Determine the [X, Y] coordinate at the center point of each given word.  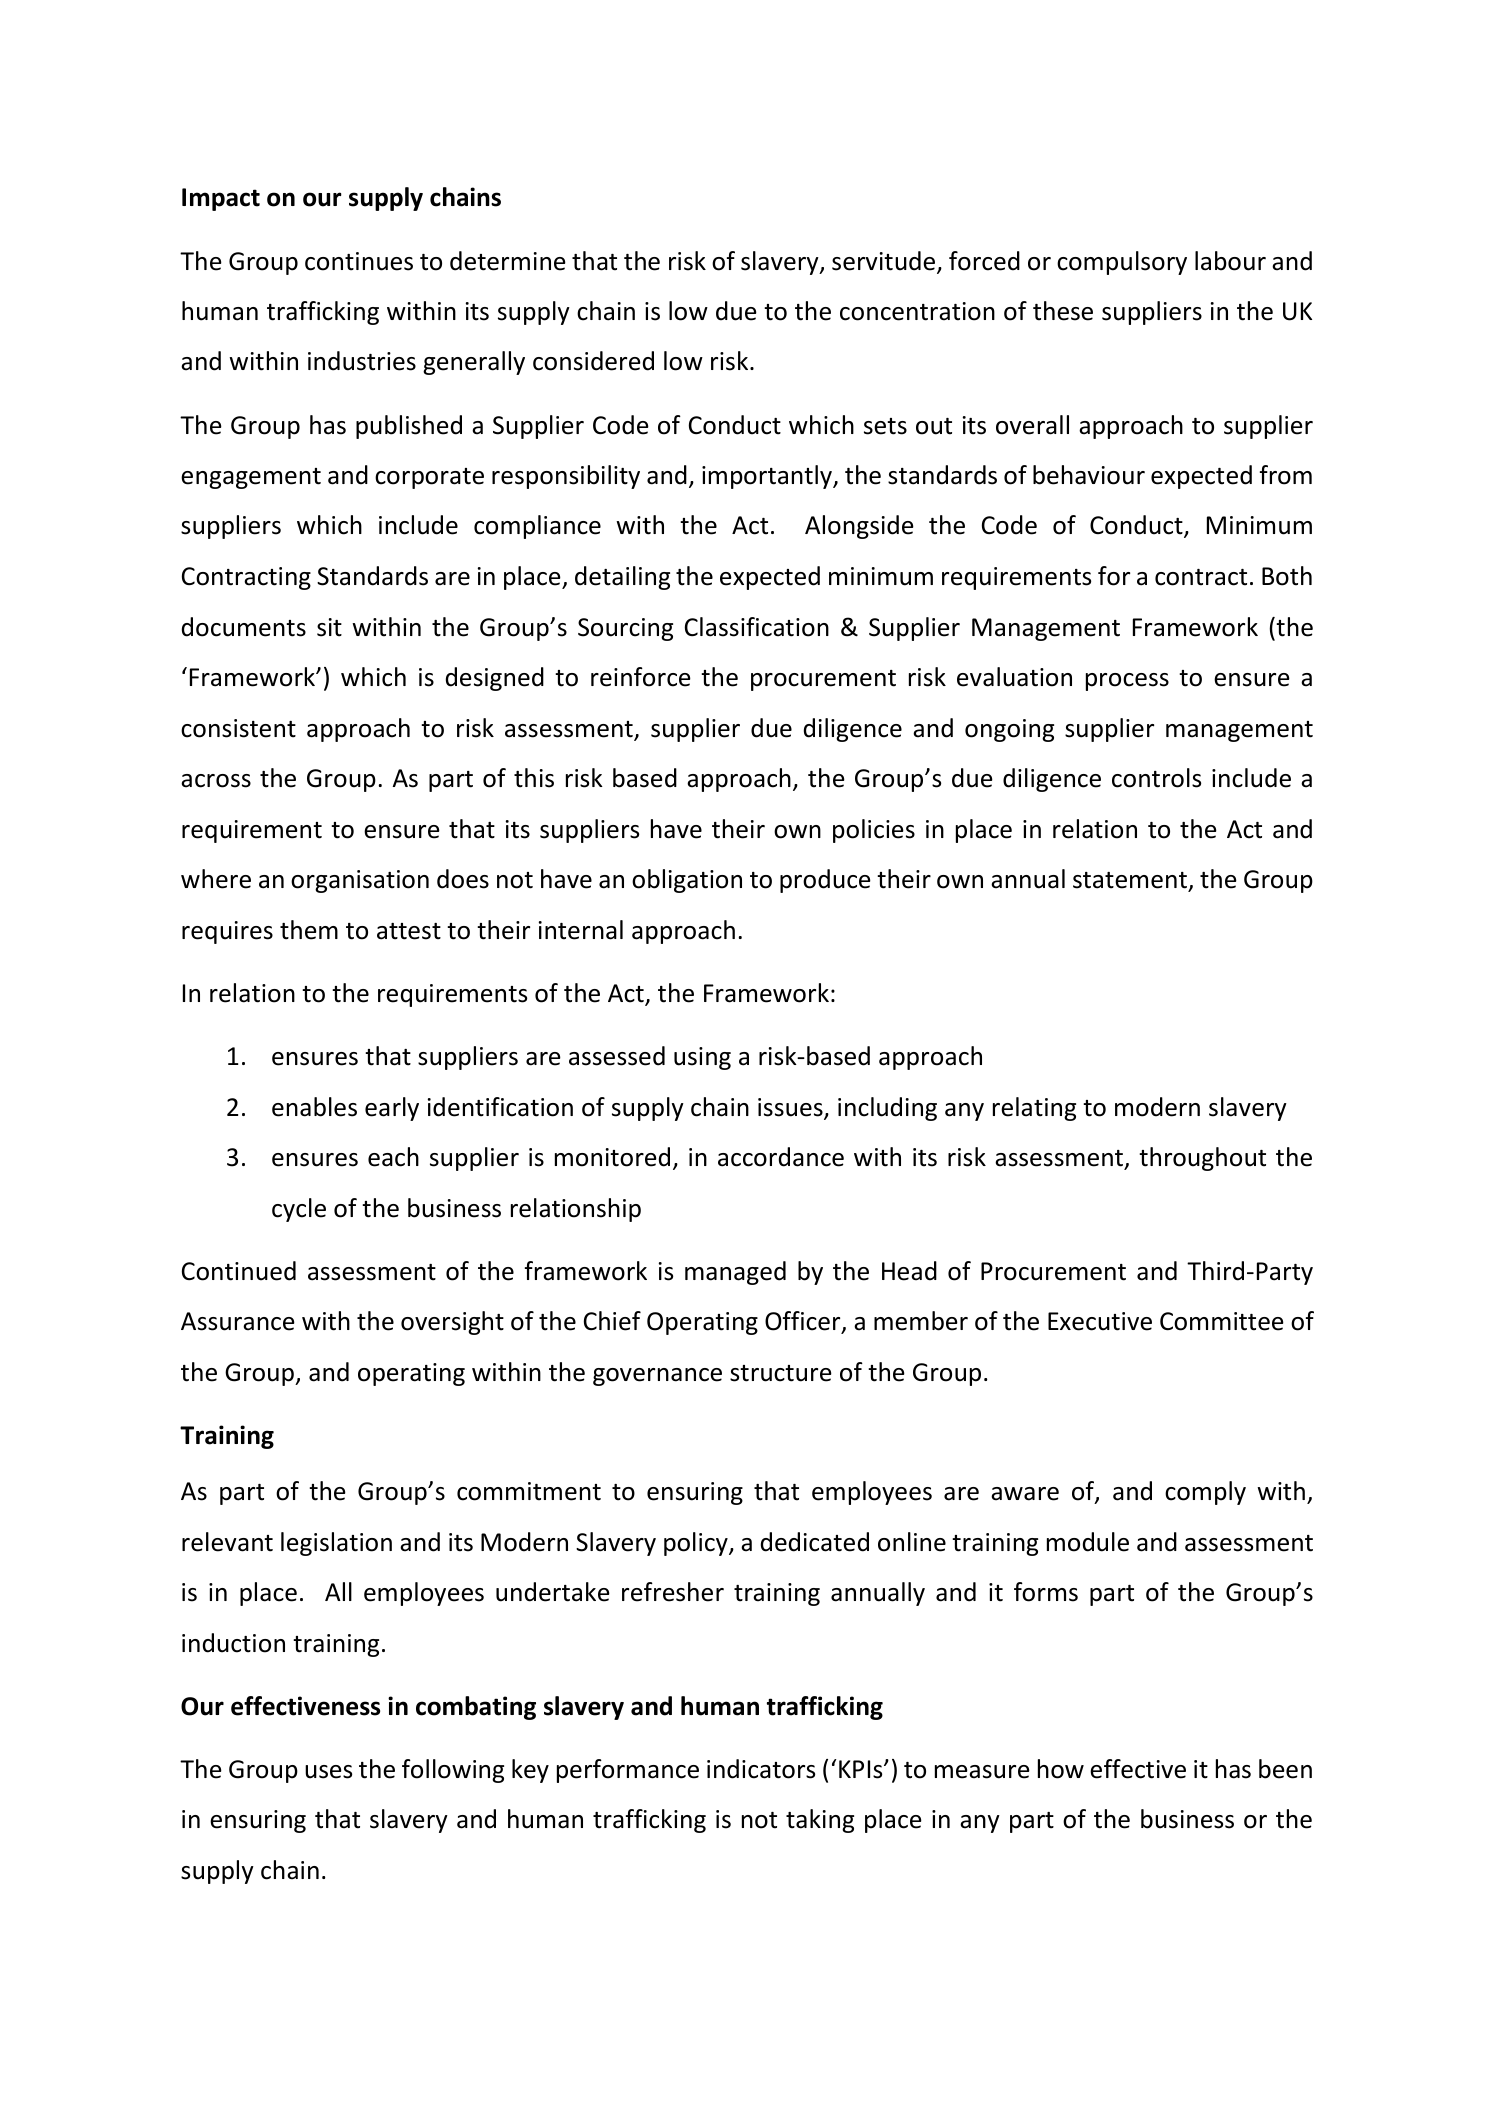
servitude [885, 262]
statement [1131, 881]
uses [328, 1772]
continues [359, 261]
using [702, 1058]
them [309, 930]
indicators [761, 1769]
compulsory [1122, 263]
